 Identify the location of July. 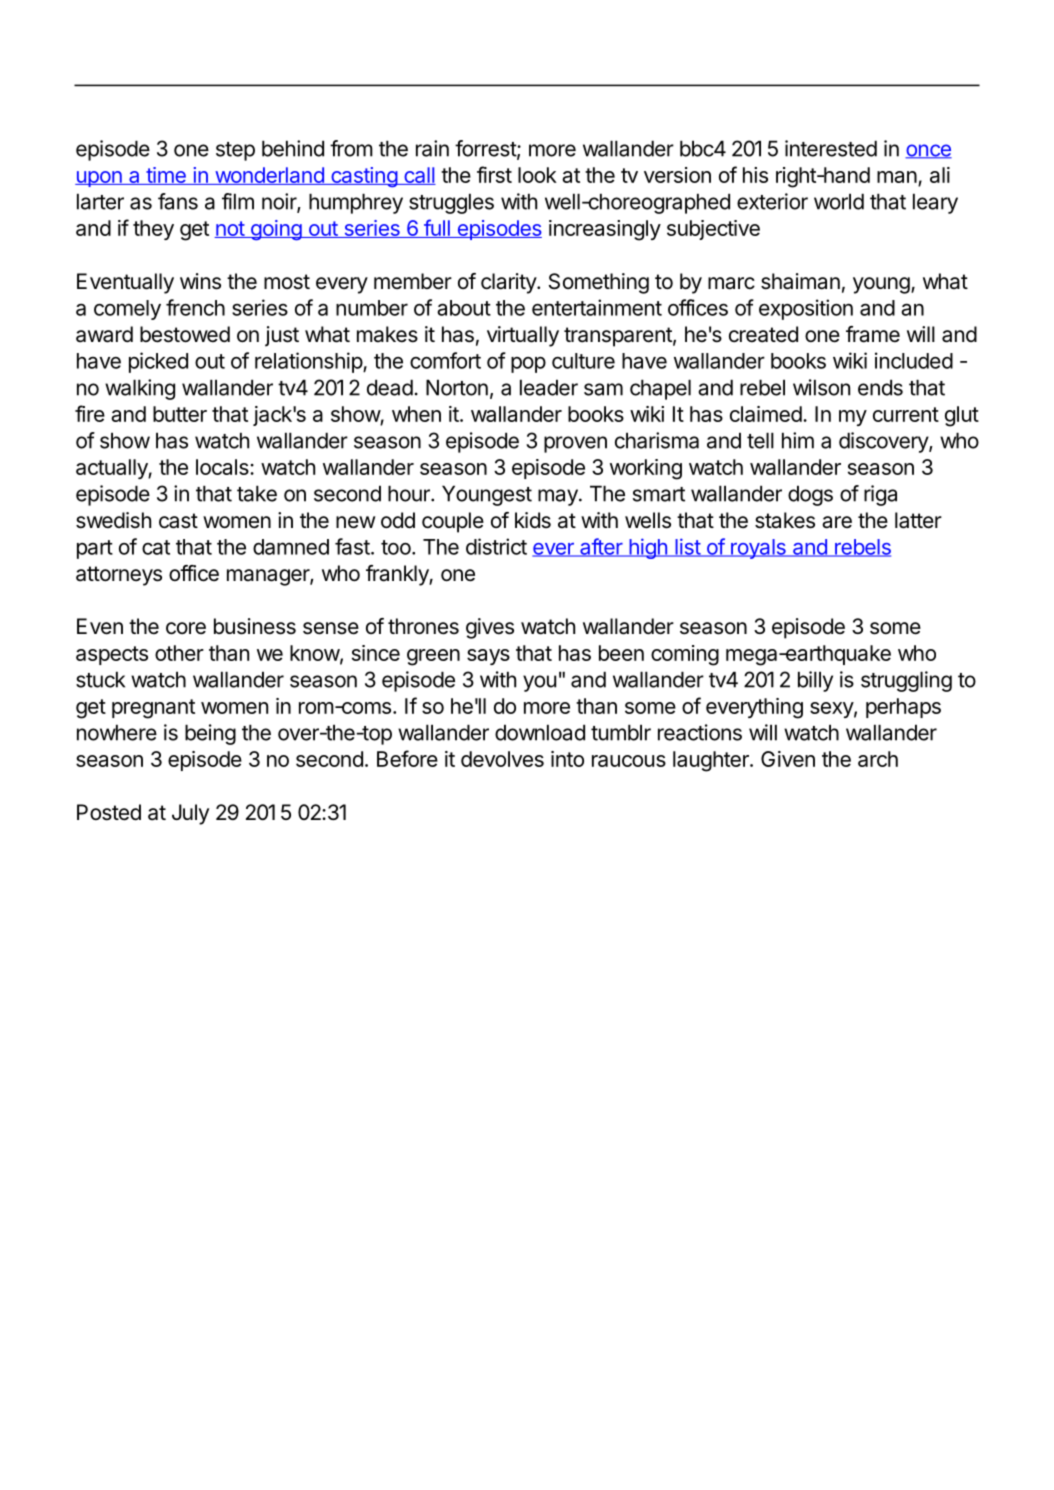
(190, 814).
